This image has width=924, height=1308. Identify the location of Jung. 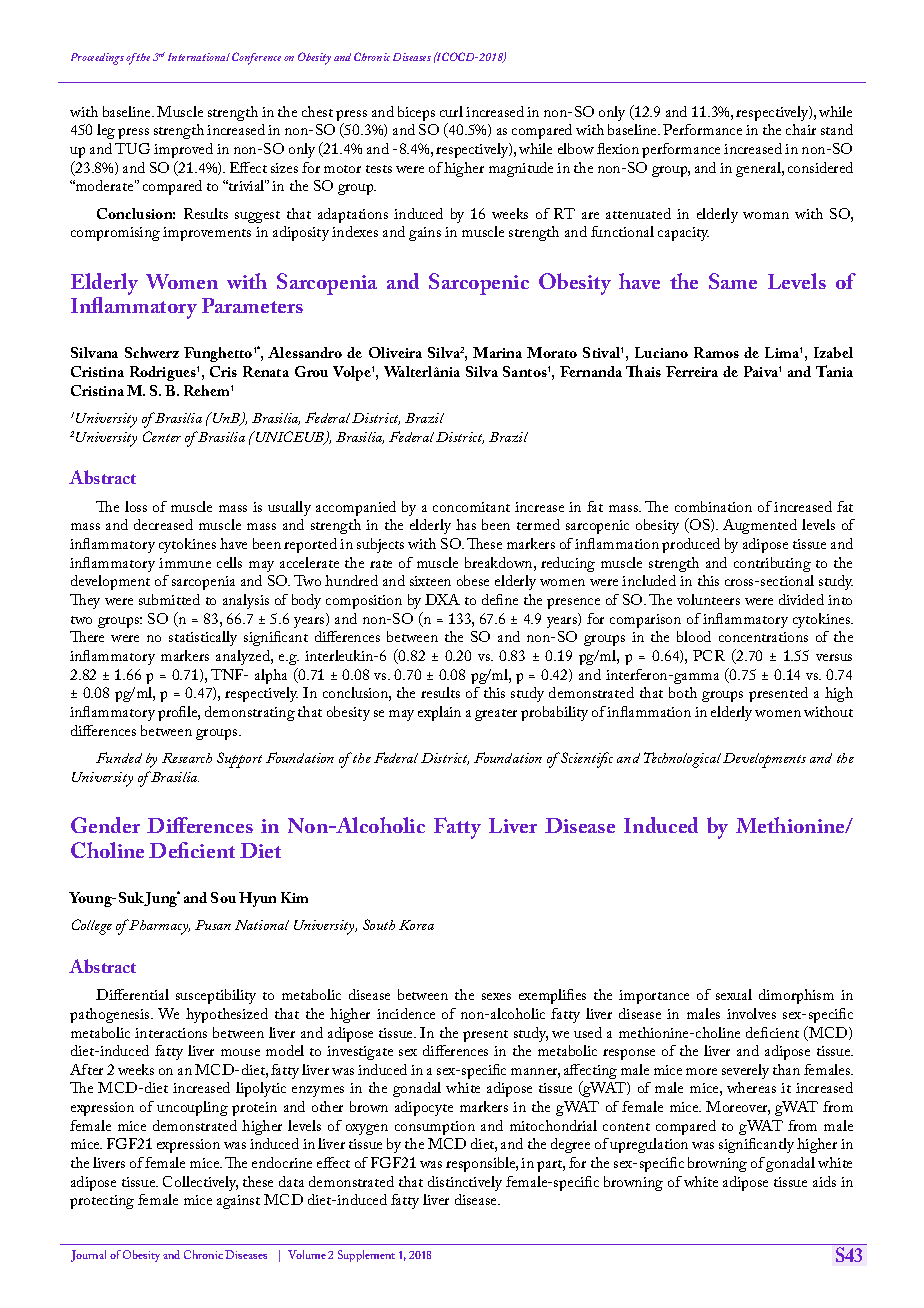
(162, 899).
